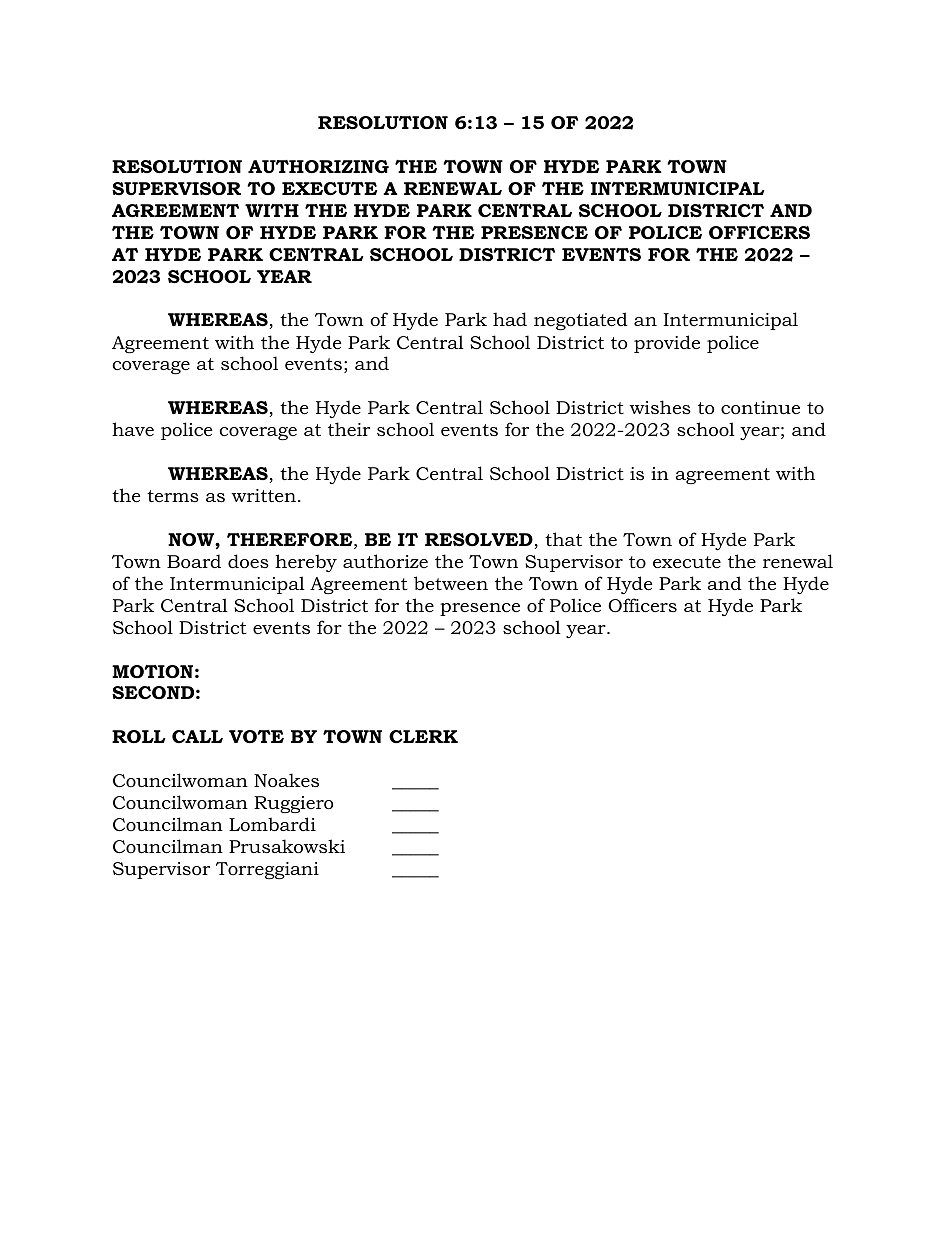 The image size is (952, 1233). What do you see at coordinates (510, 319) in the screenshot?
I see `had` at bounding box center [510, 319].
